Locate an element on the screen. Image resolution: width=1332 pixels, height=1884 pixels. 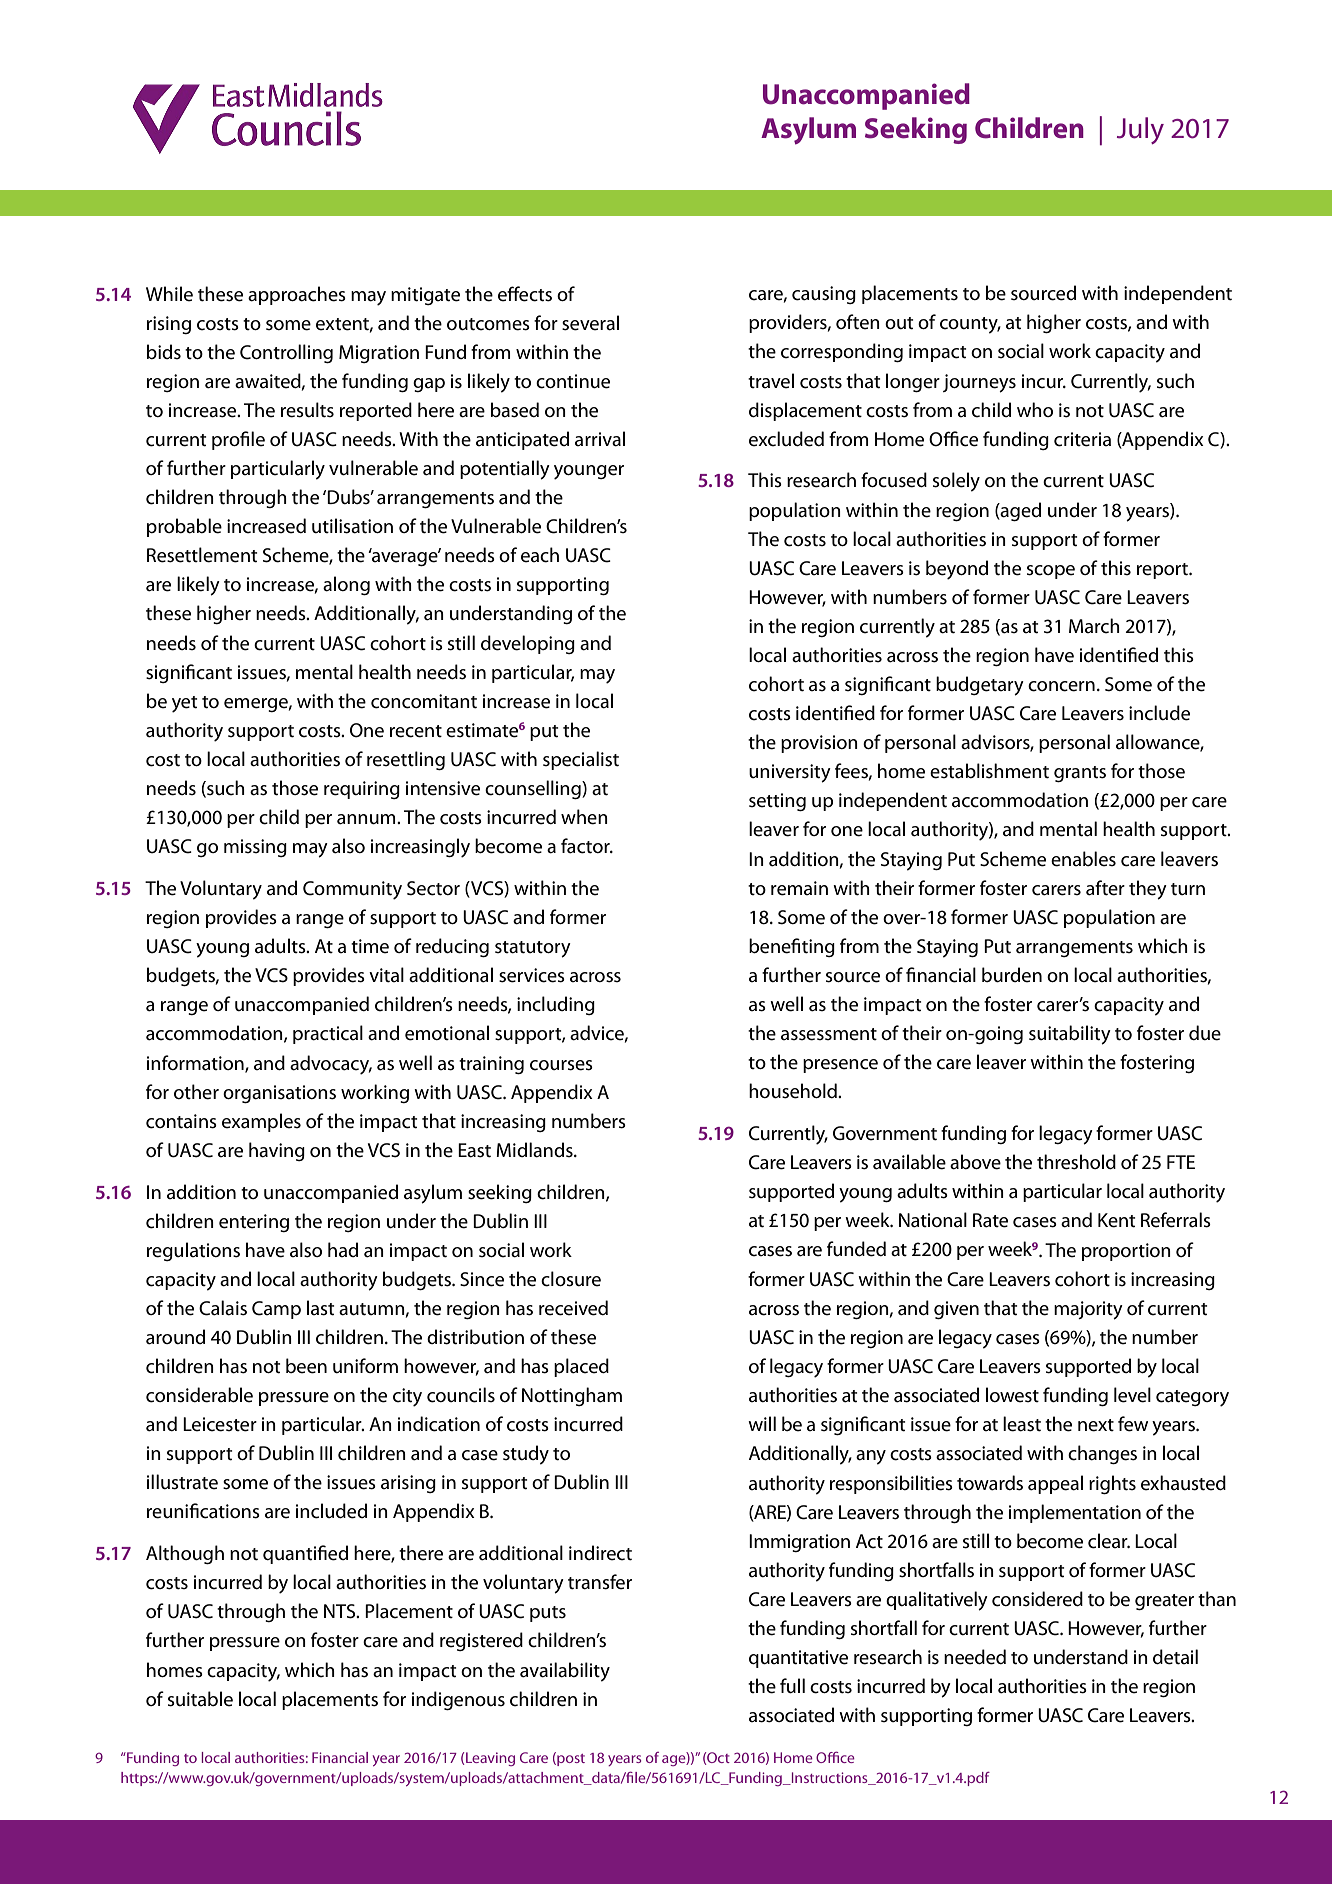
organisations is located at coordinates (279, 1094).
